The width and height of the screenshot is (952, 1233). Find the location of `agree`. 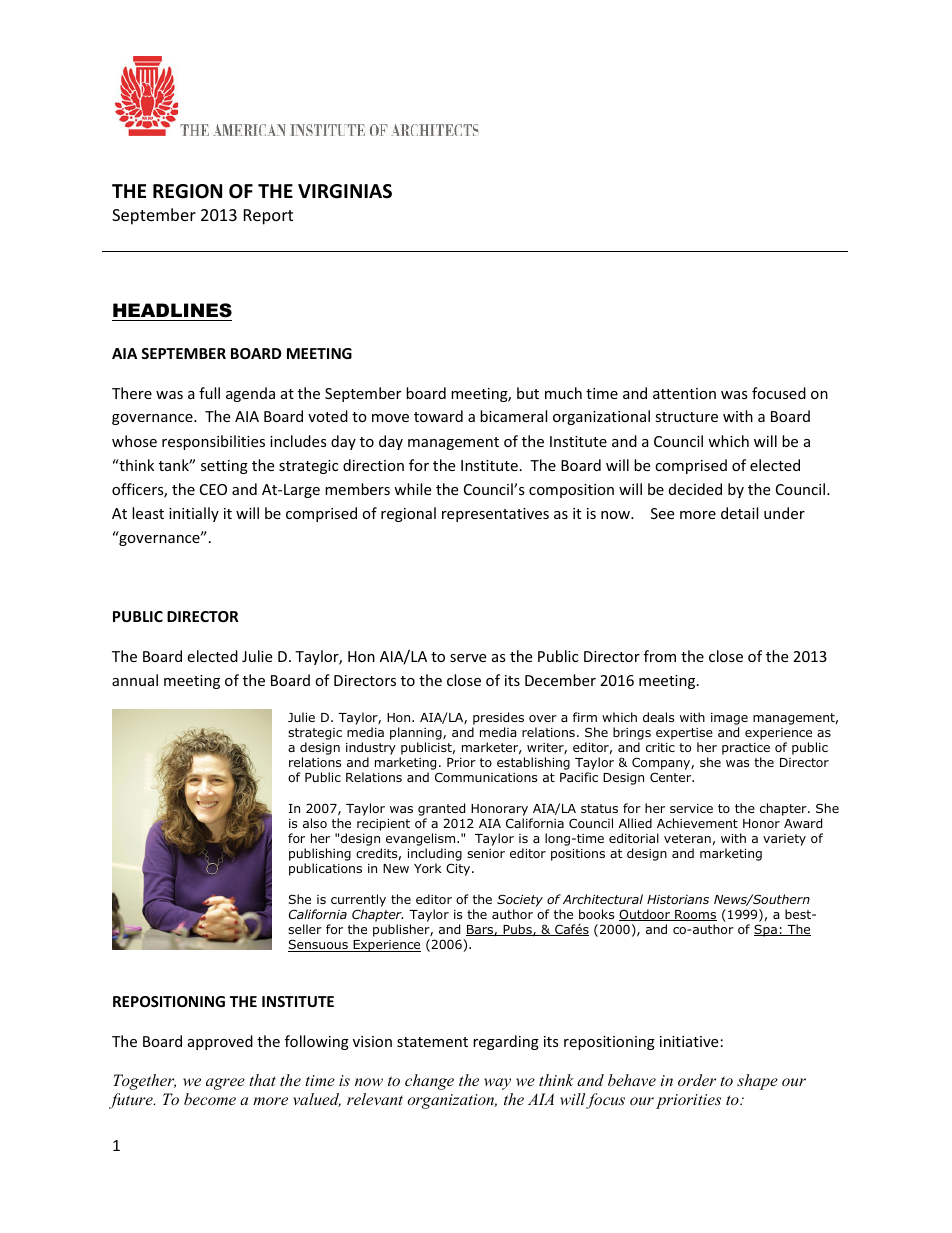

agree is located at coordinates (225, 1084).
